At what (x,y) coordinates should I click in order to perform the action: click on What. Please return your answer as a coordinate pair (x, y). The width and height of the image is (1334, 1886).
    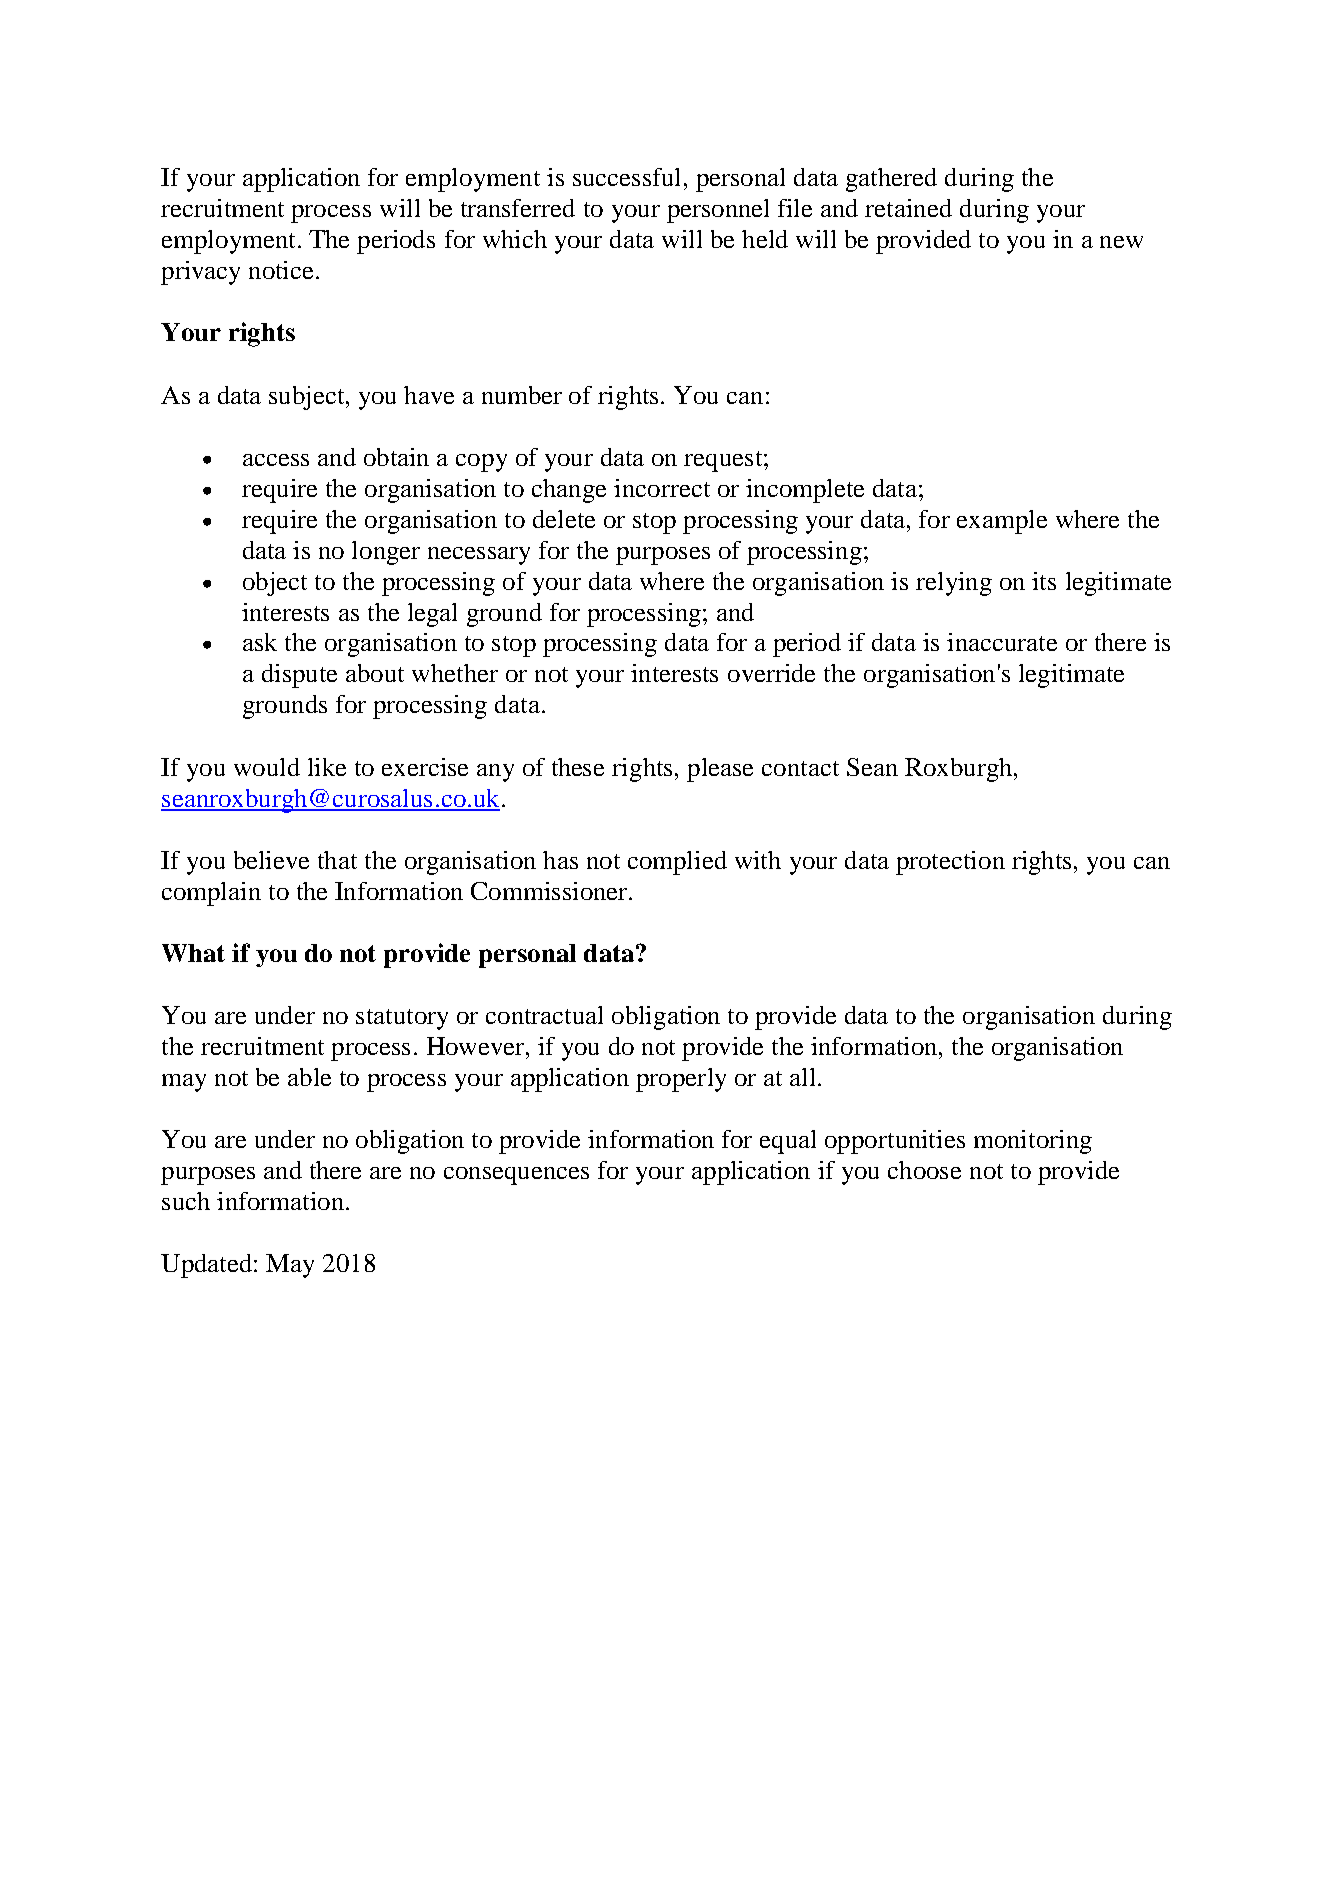
    Looking at the image, I should click on (193, 953).
